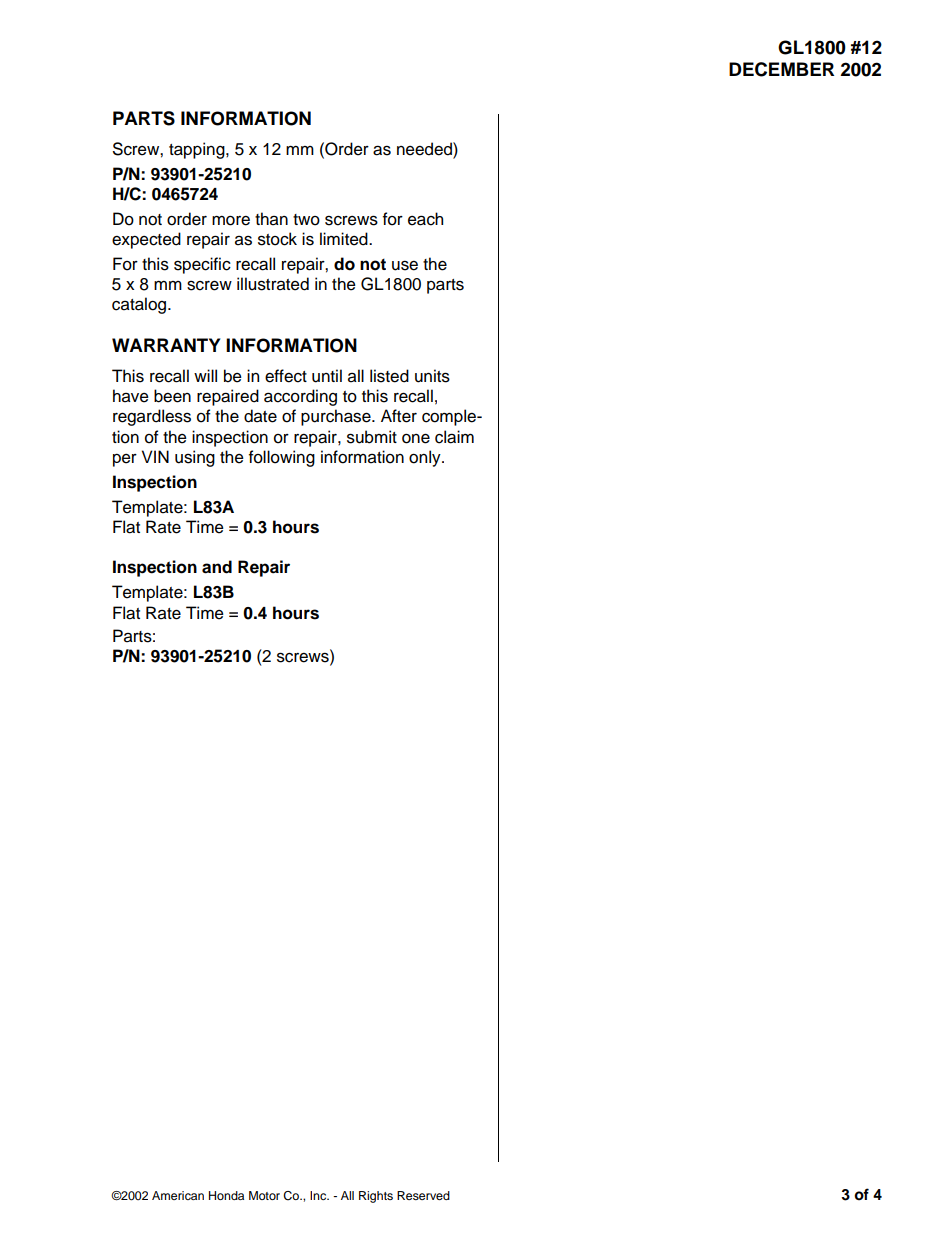  Describe the element at coordinates (425, 219) in the screenshot. I see `each` at that location.
